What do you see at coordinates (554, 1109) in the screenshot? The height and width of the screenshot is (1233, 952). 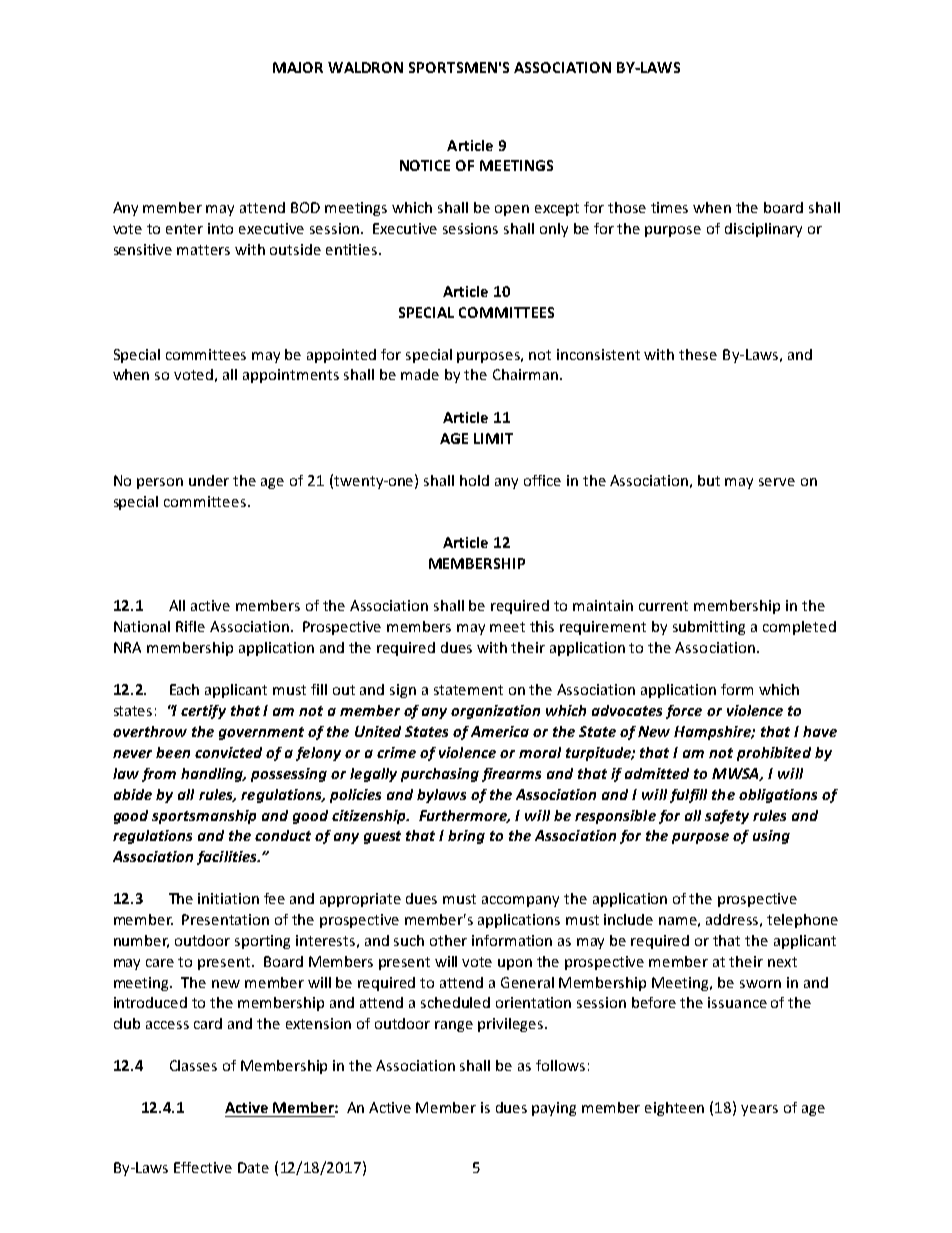 I see `paying` at bounding box center [554, 1109].
